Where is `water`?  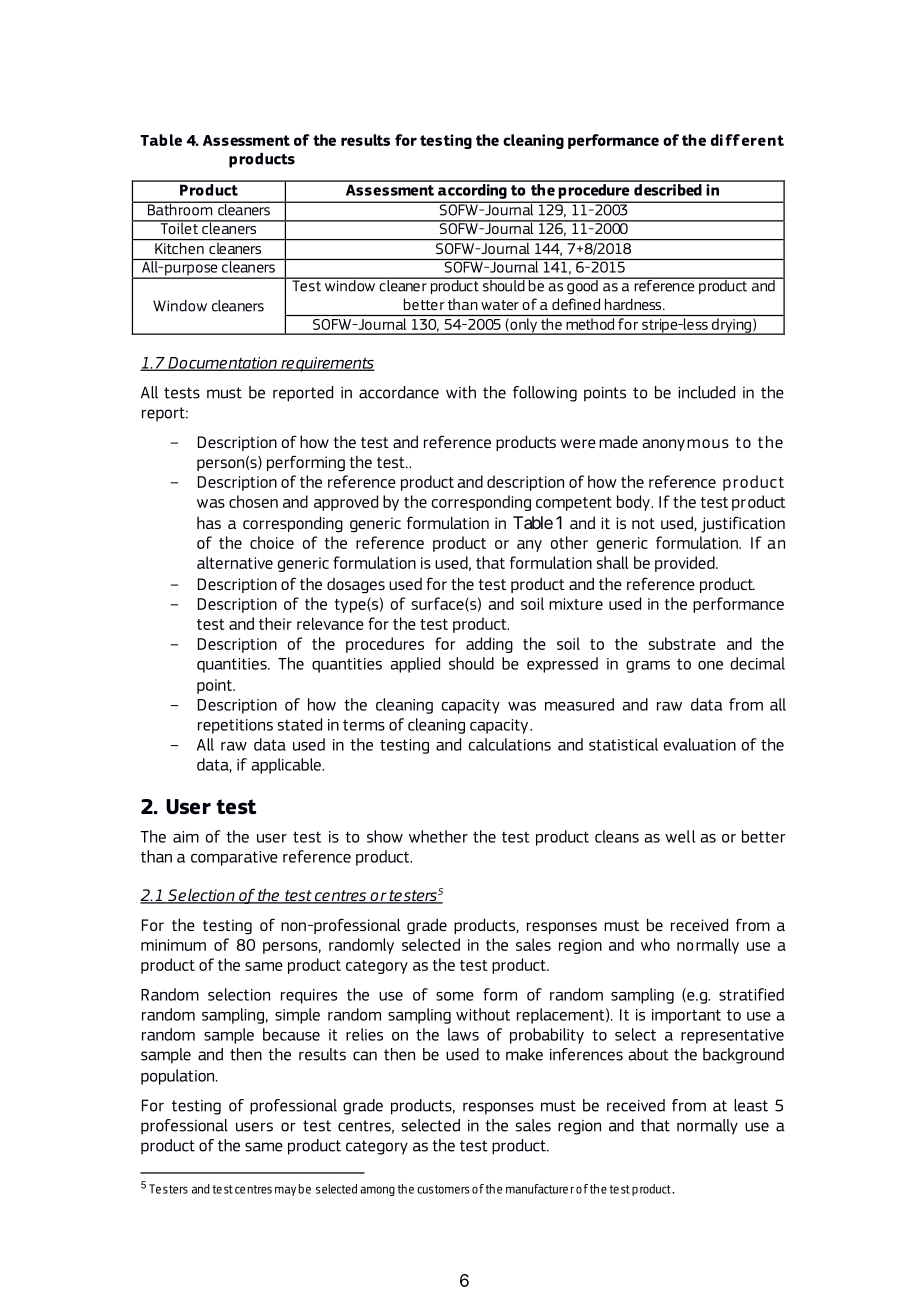
water is located at coordinates (500, 305).
